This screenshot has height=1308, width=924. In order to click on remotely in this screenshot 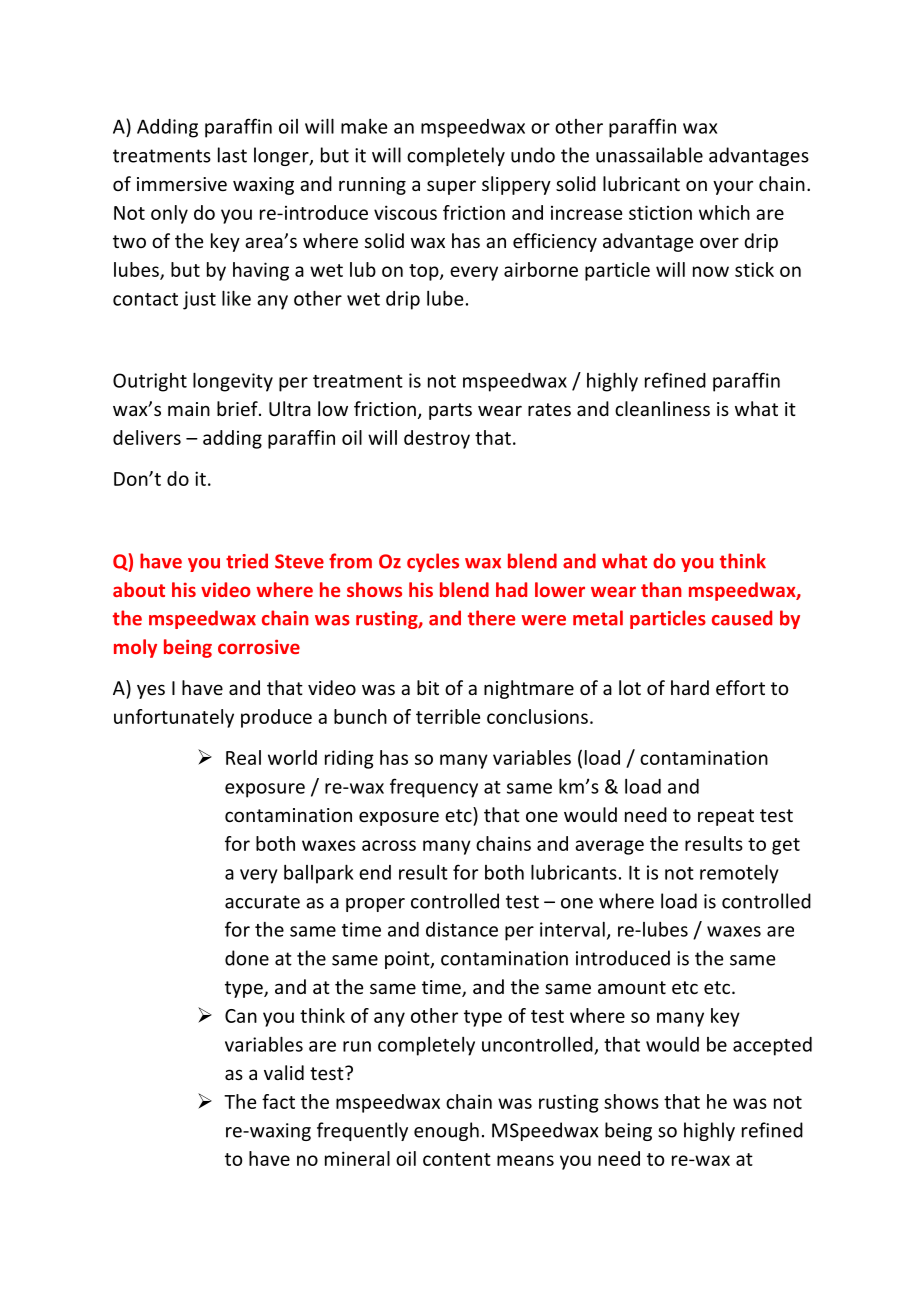, I will do `click(739, 874)`.
